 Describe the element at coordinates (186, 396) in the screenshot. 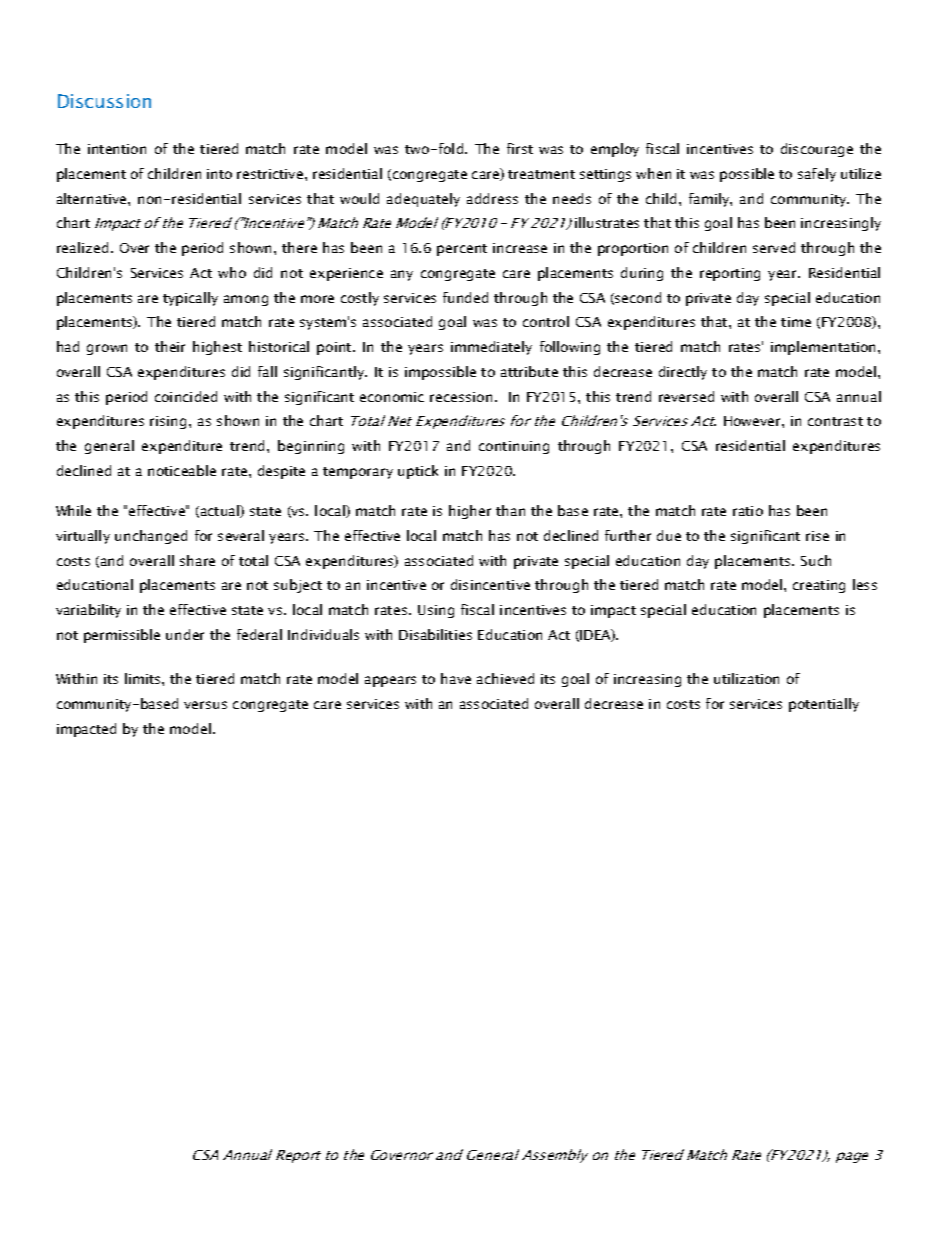

I see `coincided` at that location.
